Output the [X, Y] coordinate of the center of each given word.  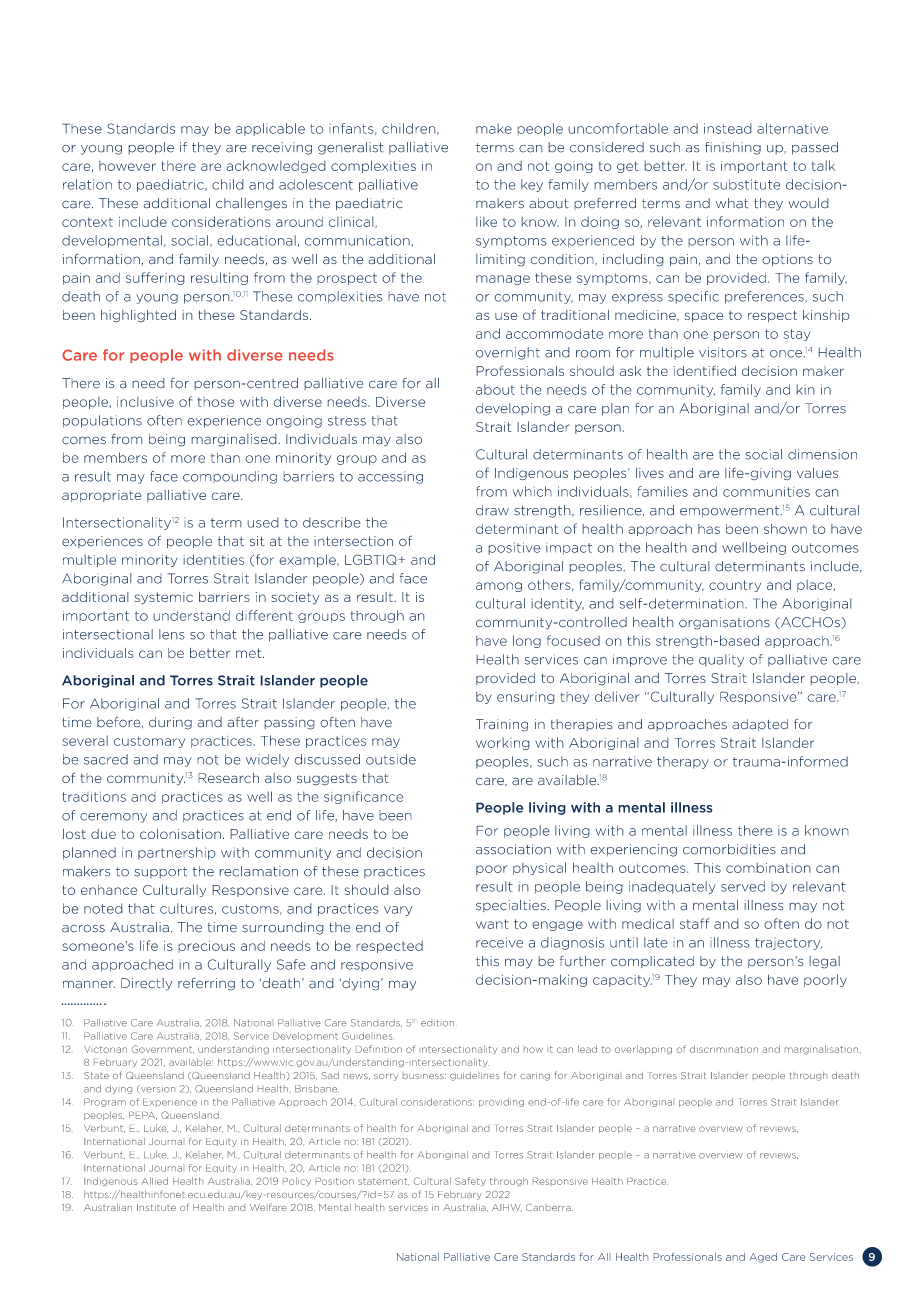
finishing [733, 148]
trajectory [788, 943]
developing [513, 409]
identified [705, 370]
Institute [156, 1207]
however [127, 166]
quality [721, 660]
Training [502, 725]
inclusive [145, 401]
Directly [146, 984]
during [170, 723]
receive [499, 942]
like [486, 221]
